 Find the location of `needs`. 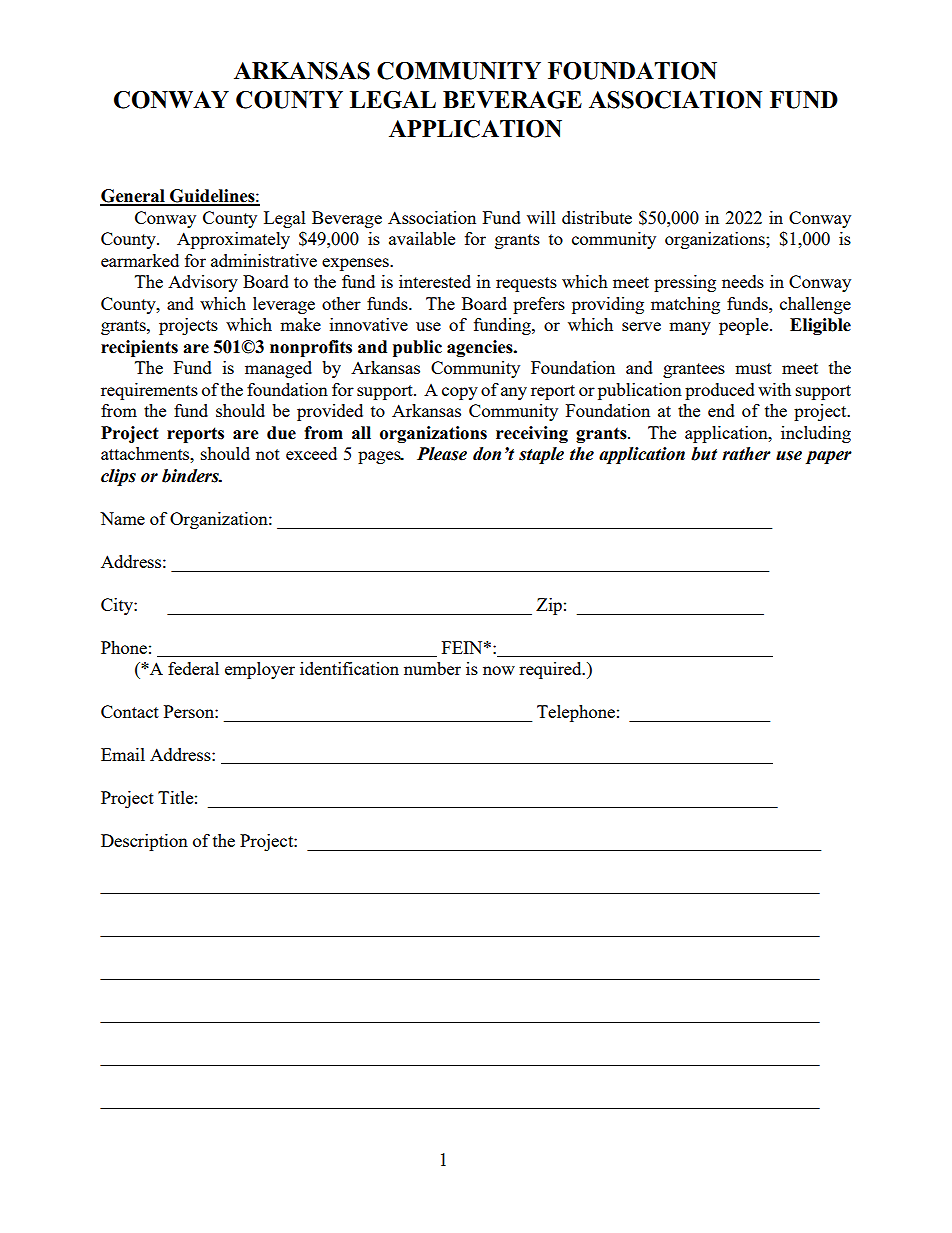

needs is located at coordinates (743, 281).
